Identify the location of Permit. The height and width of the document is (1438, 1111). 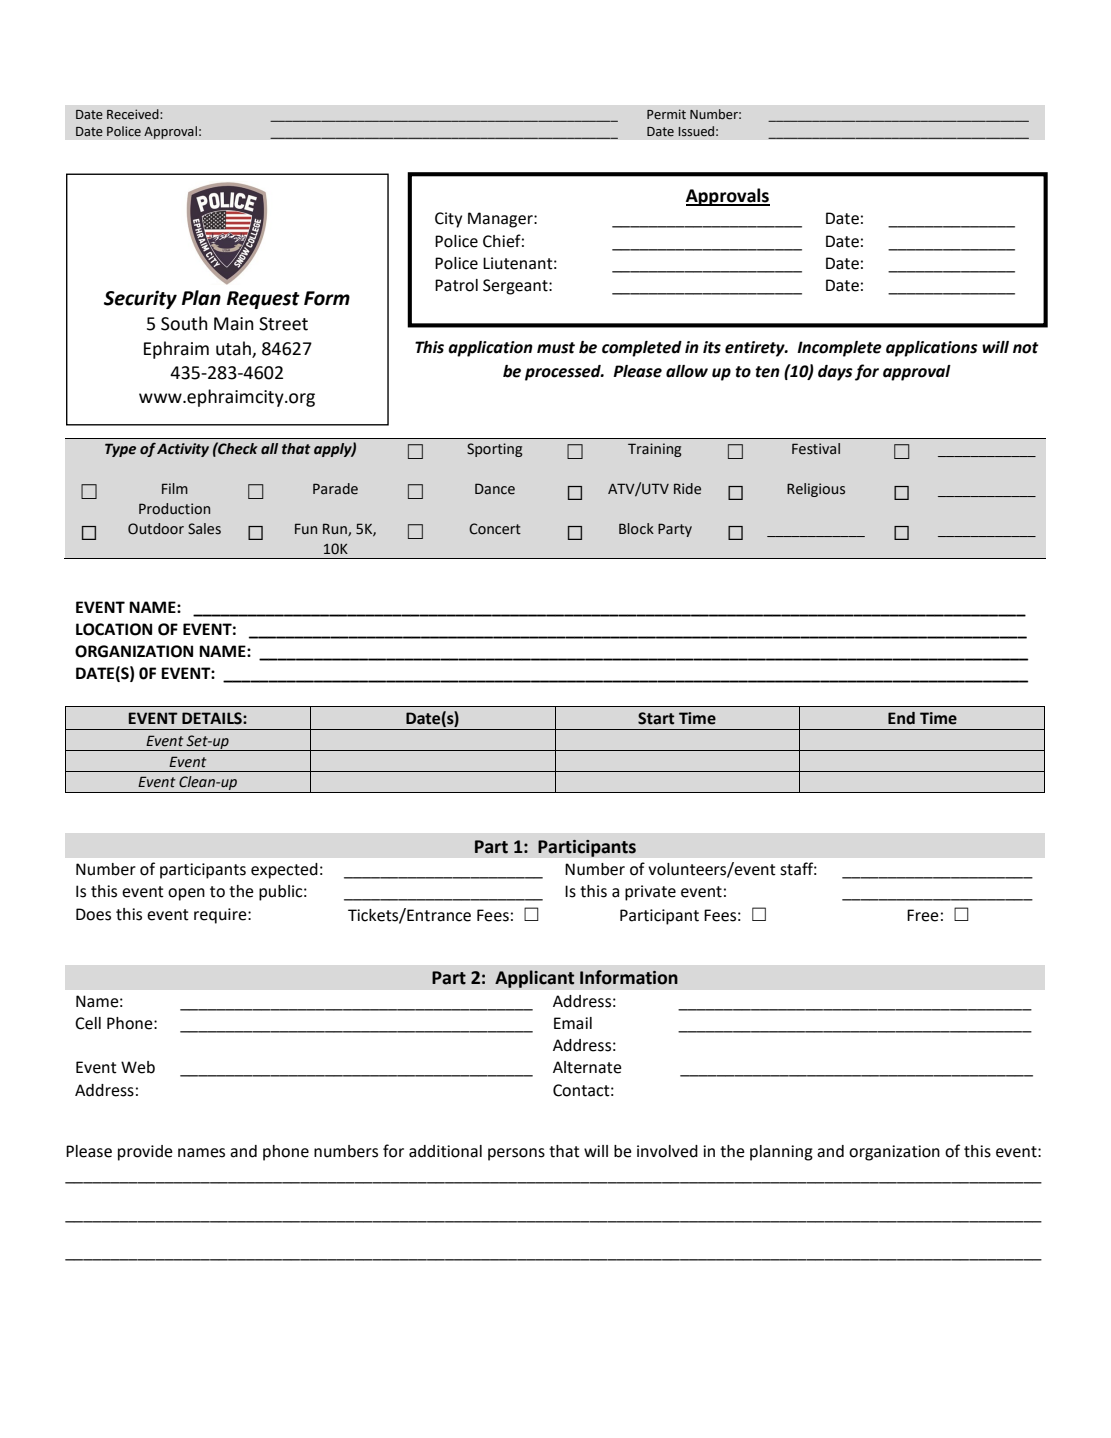
(666, 114).
